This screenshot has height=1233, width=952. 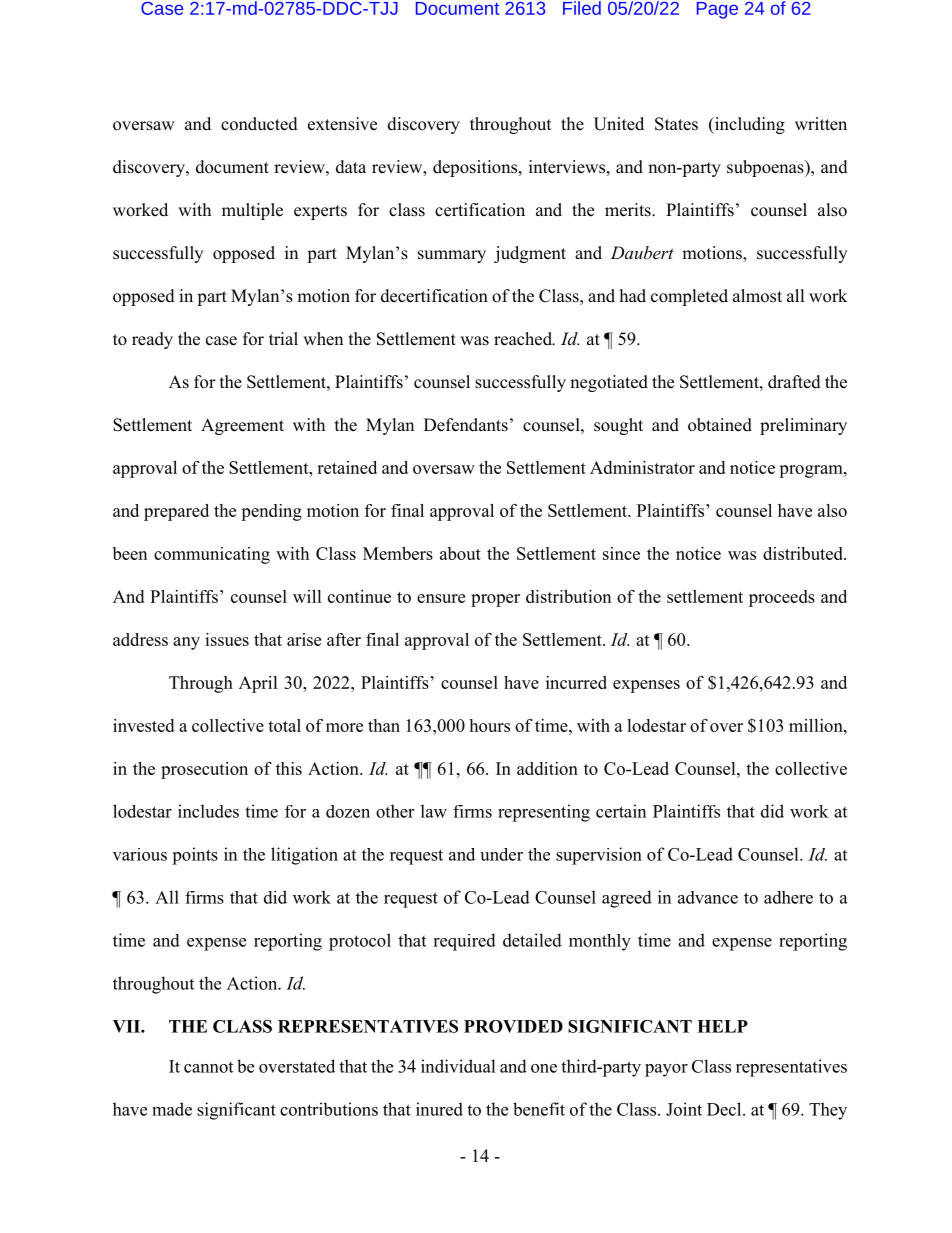 What do you see at coordinates (466, 425) in the screenshot?
I see `Defendants` at bounding box center [466, 425].
